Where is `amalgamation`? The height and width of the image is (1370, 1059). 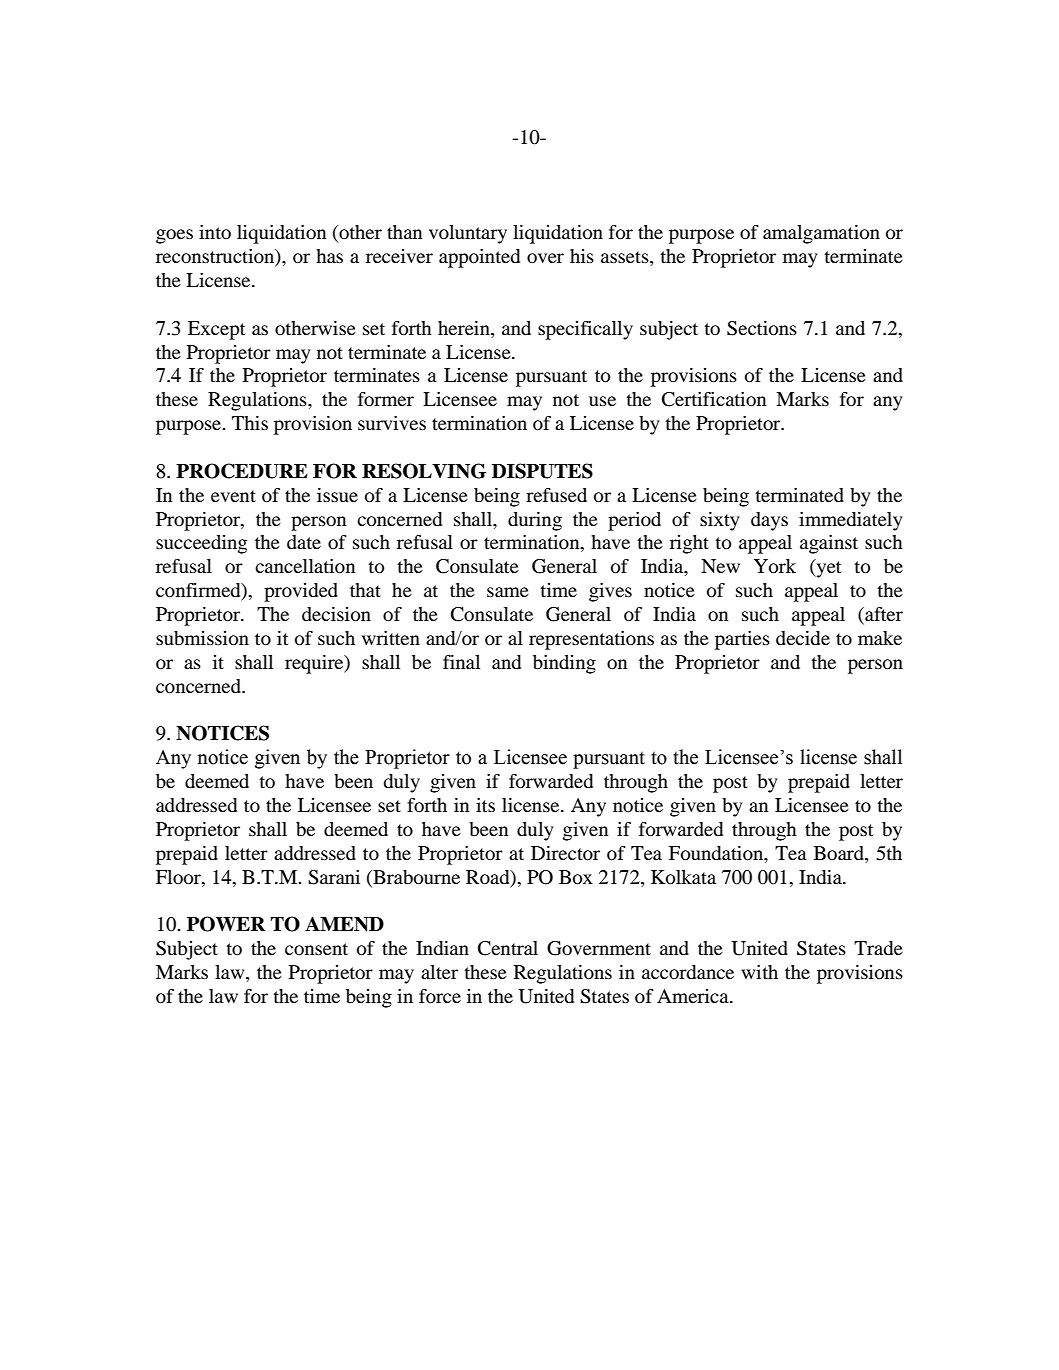
amalgamation is located at coordinates (821, 234).
